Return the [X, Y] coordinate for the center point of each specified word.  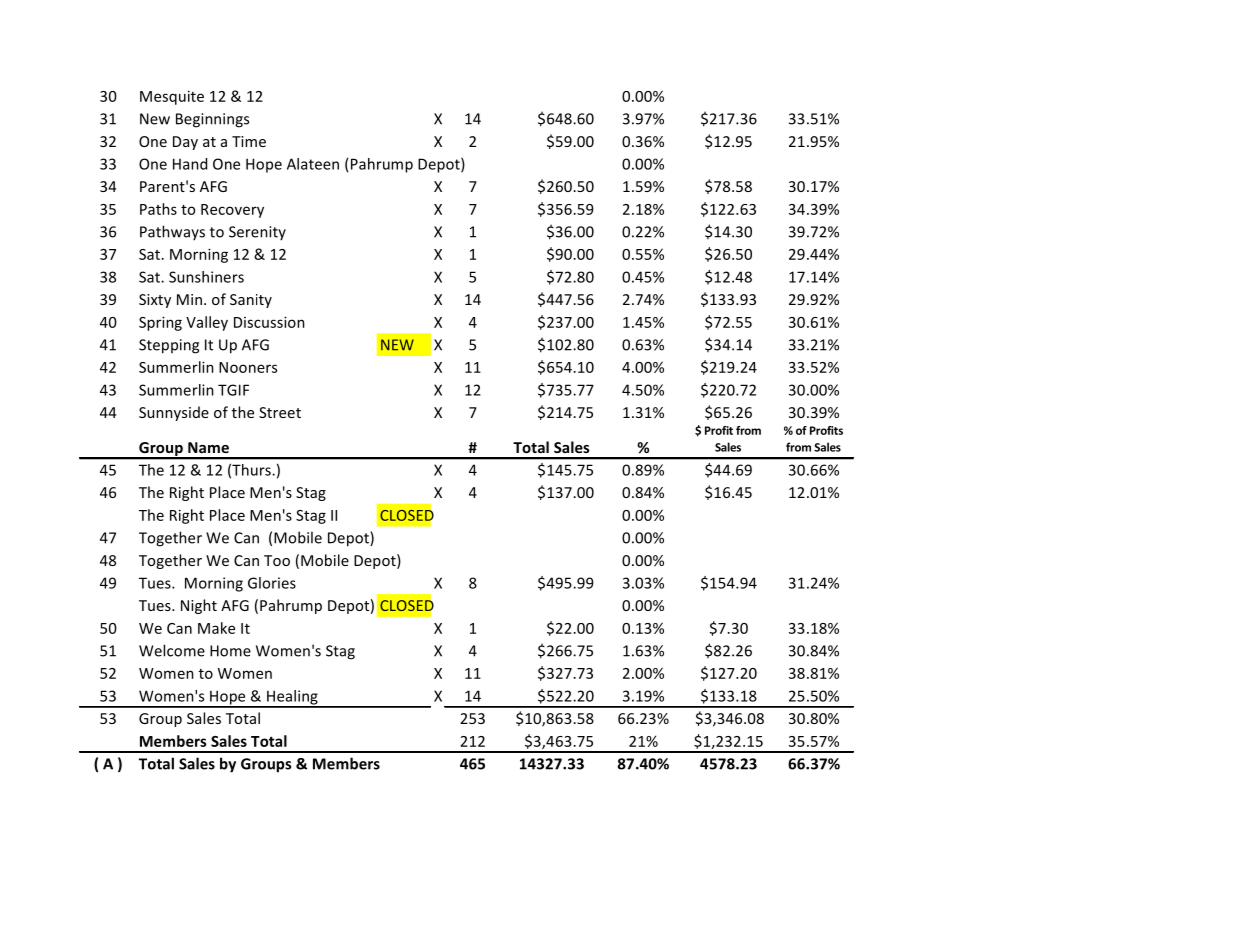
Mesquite [172, 97]
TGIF [233, 390]
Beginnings [212, 120]
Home [230, 651]
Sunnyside [174, 413]
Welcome [172, 650]
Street [280, 412]
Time [249, 141]
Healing [292, 698]
